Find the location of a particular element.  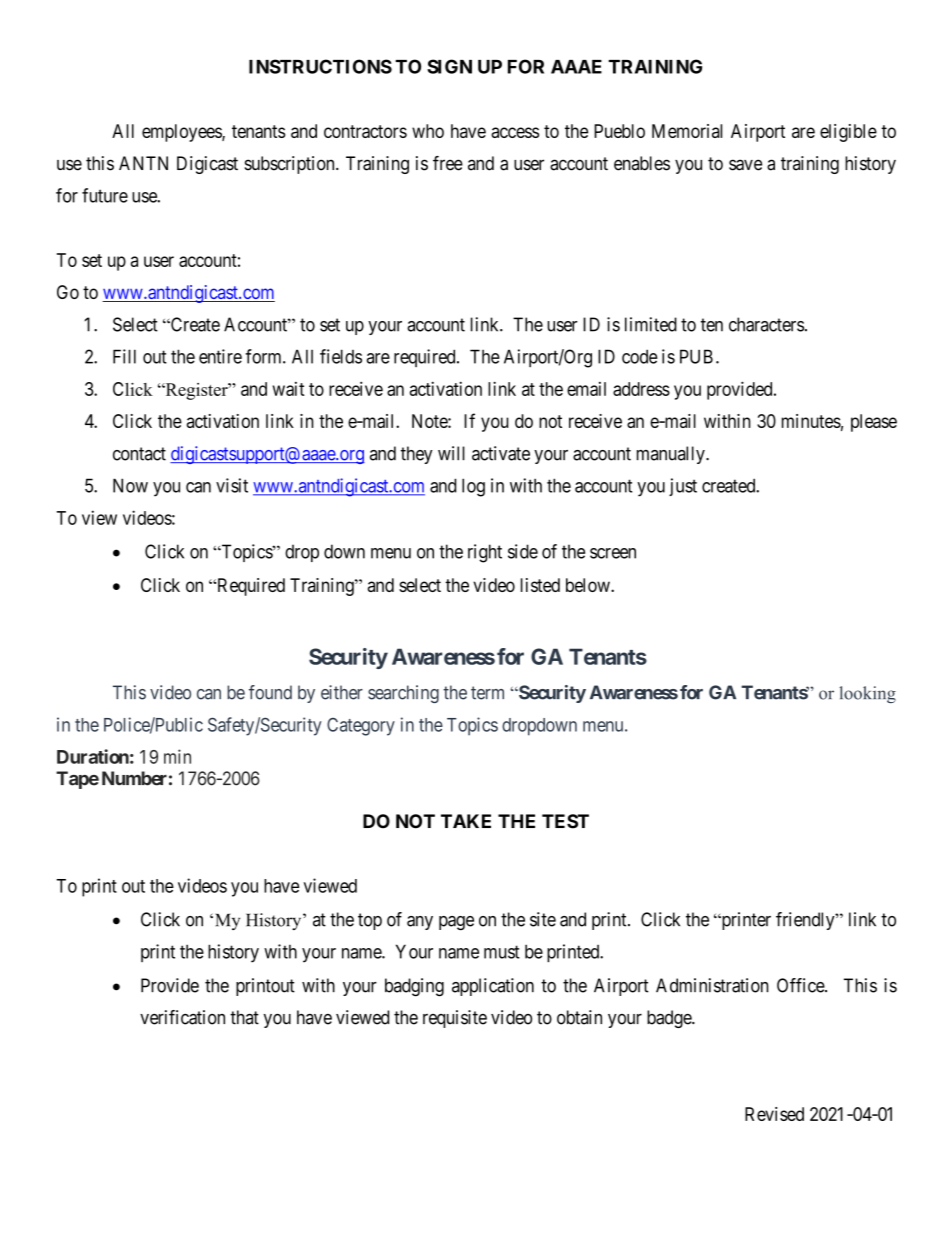

eligible is located at coordinates (848, 133).
